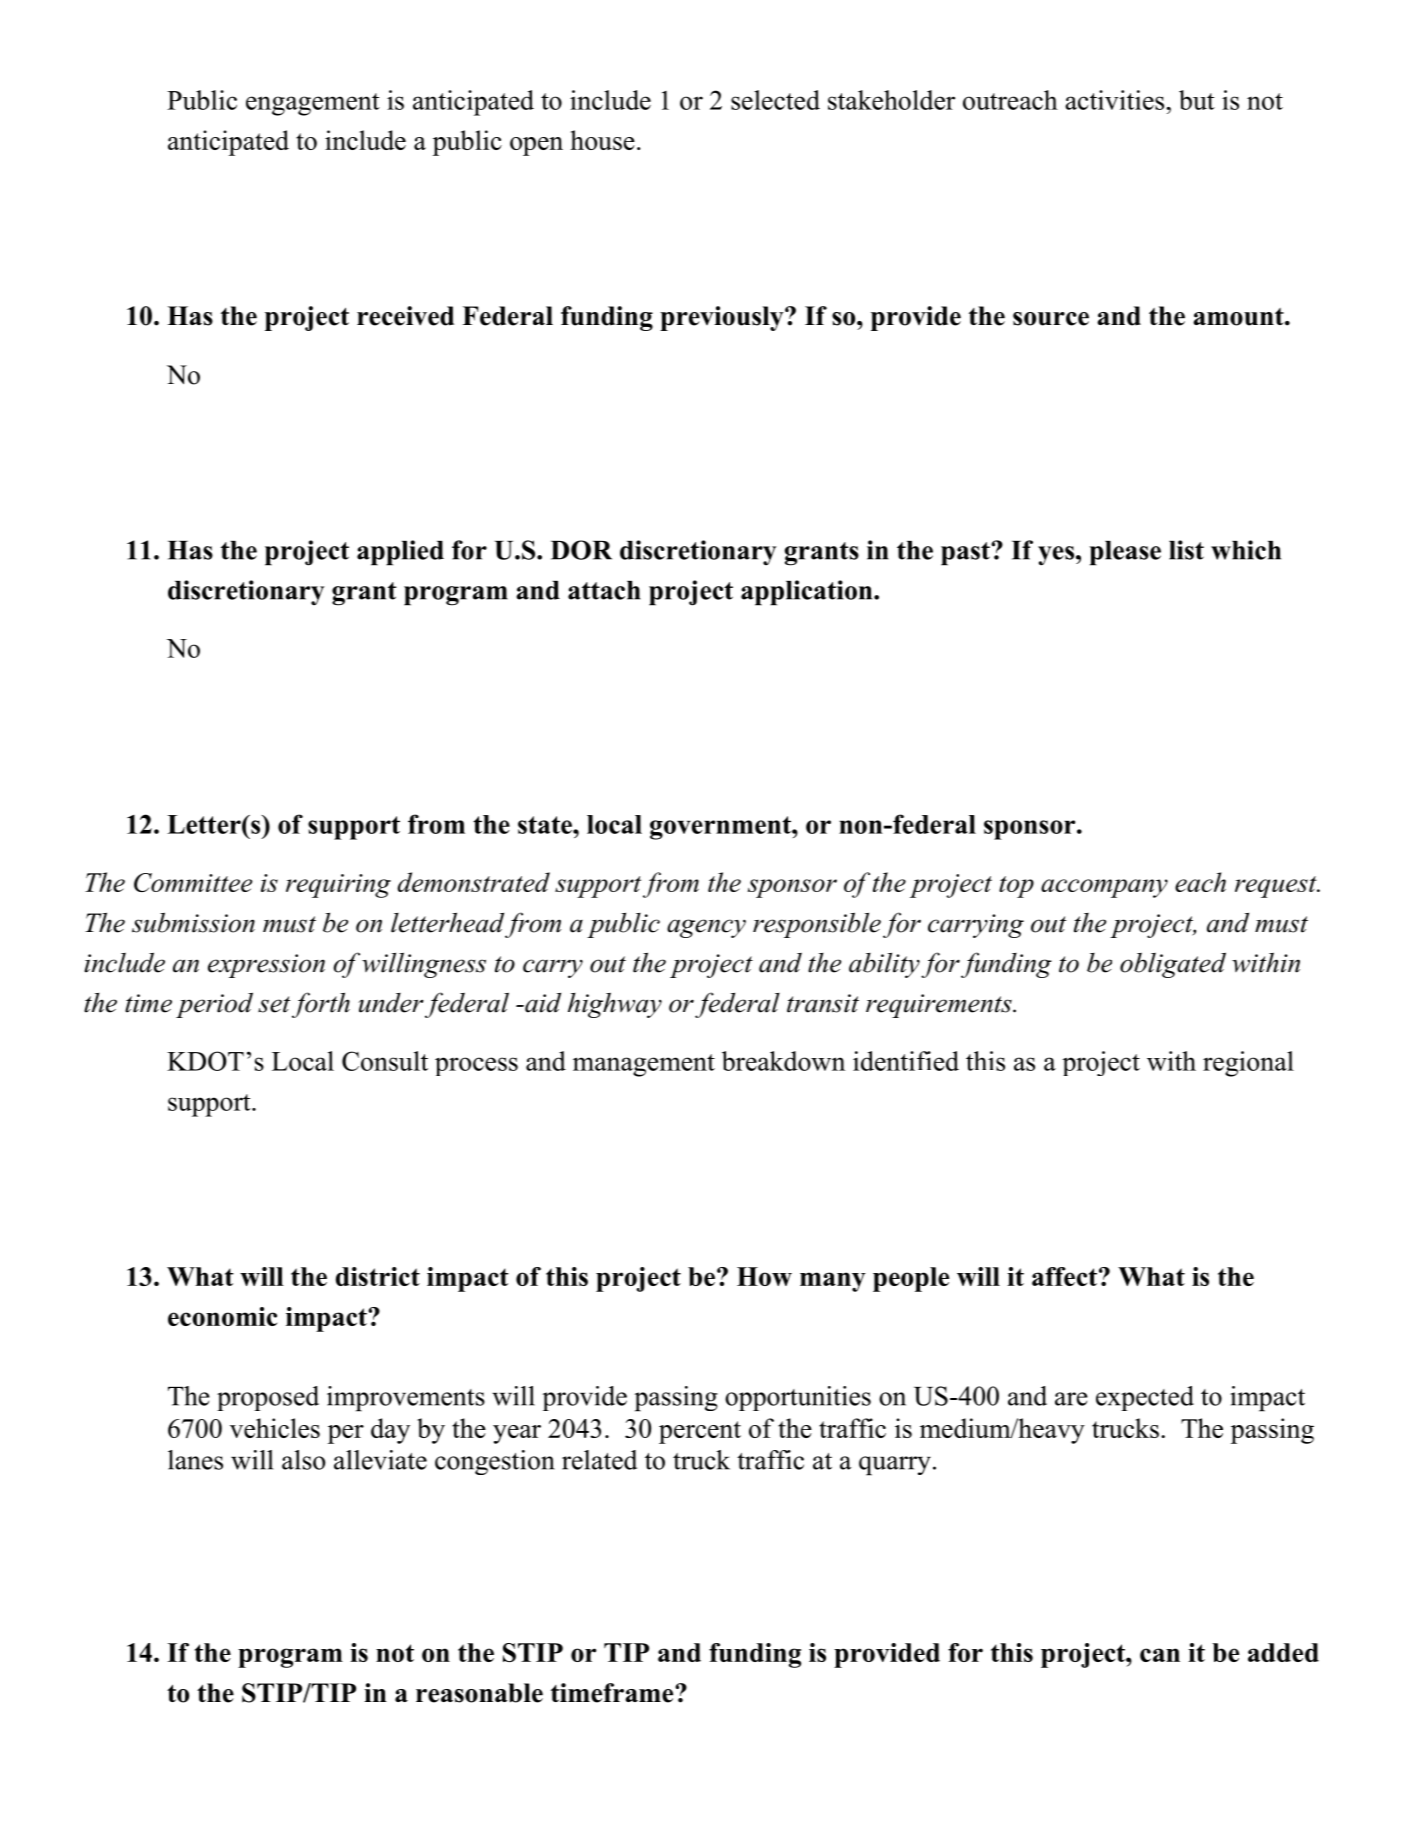  I want to click on can, so click(1160, 1655).
